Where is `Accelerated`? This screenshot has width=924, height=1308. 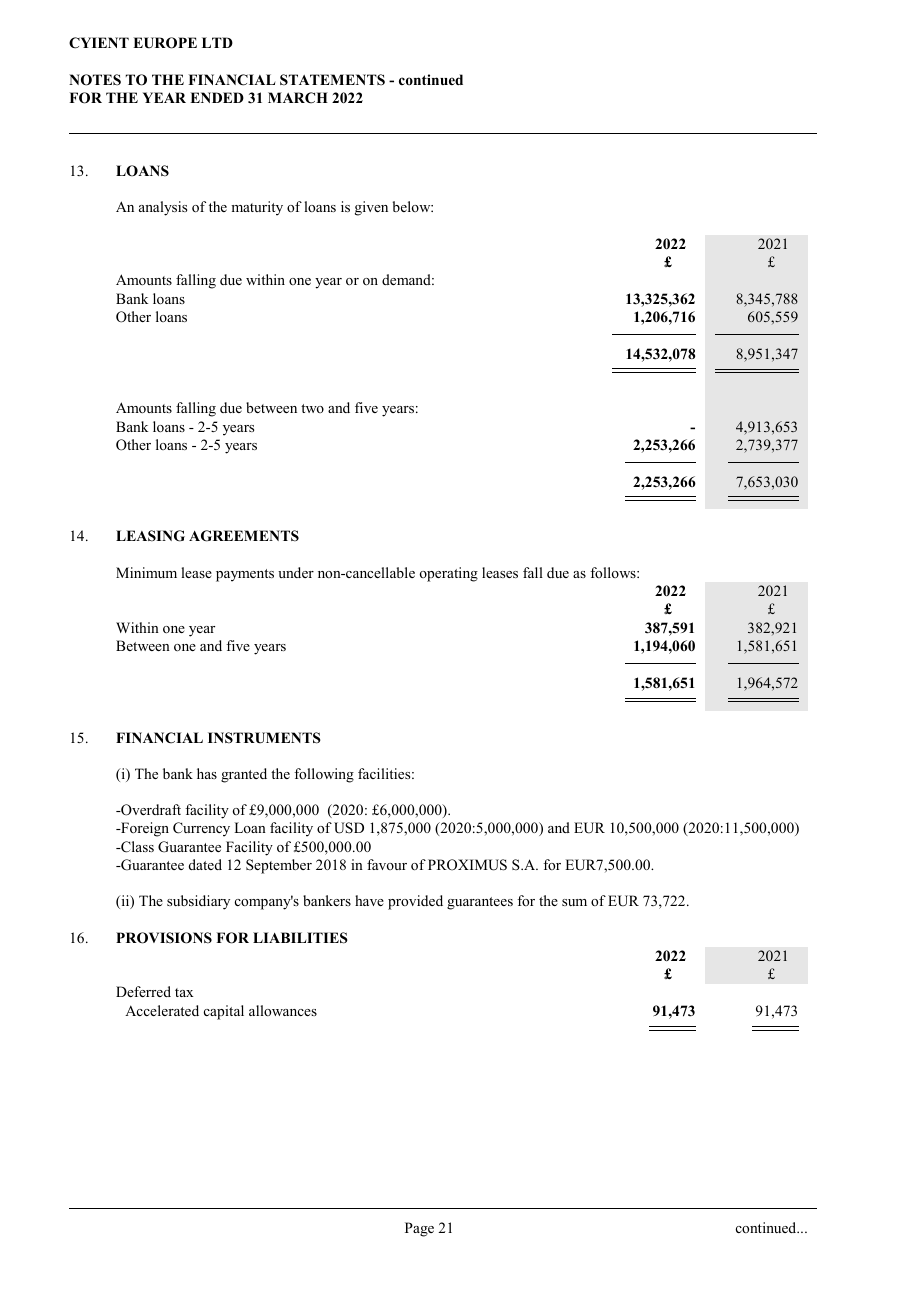
Accelerated is located at coordinates (162, 1010).
